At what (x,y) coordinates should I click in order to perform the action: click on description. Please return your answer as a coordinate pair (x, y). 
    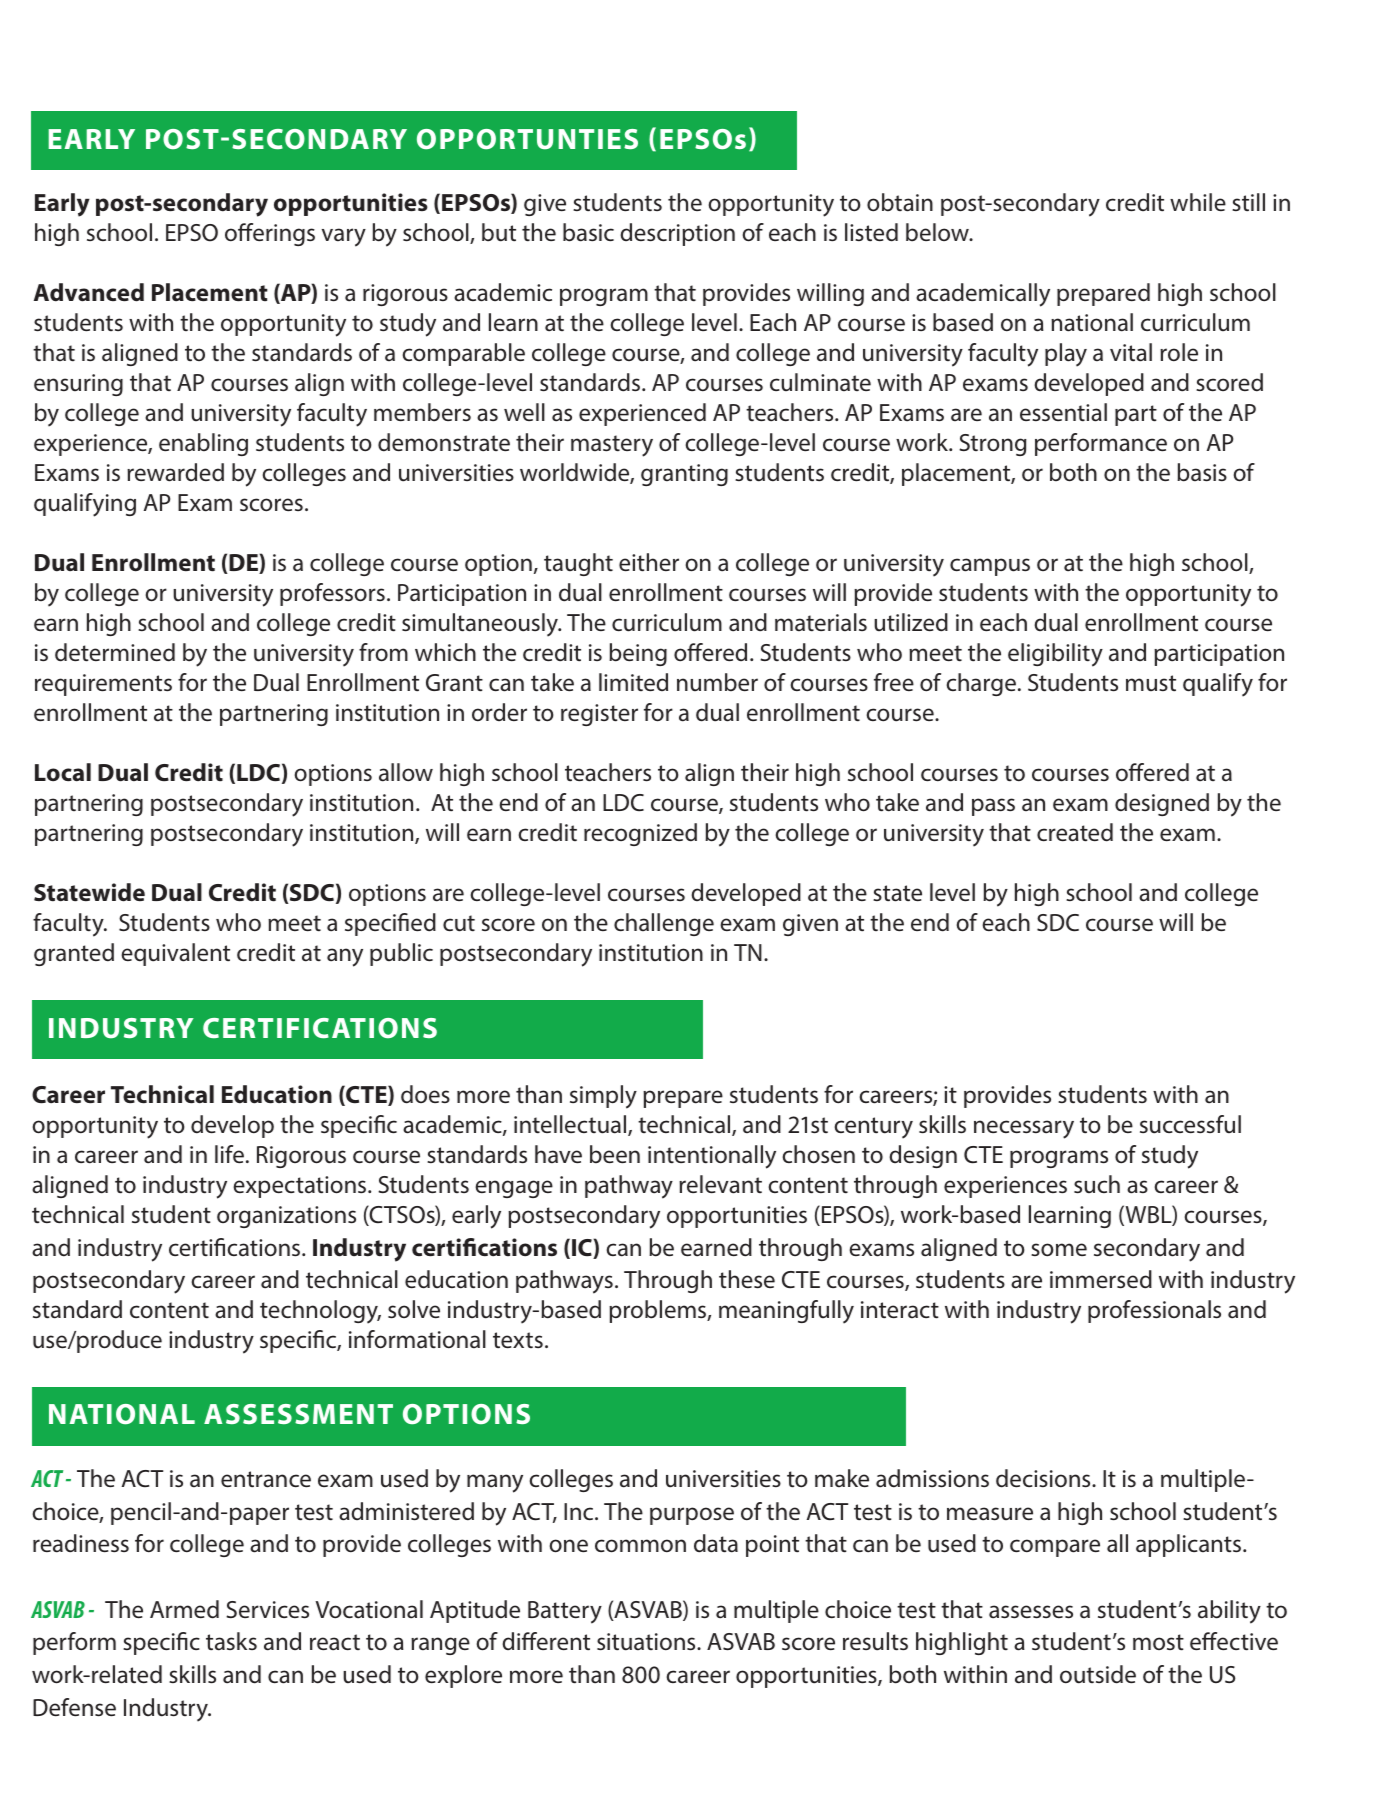
    Looking at the image, I should click on (677, 234).
